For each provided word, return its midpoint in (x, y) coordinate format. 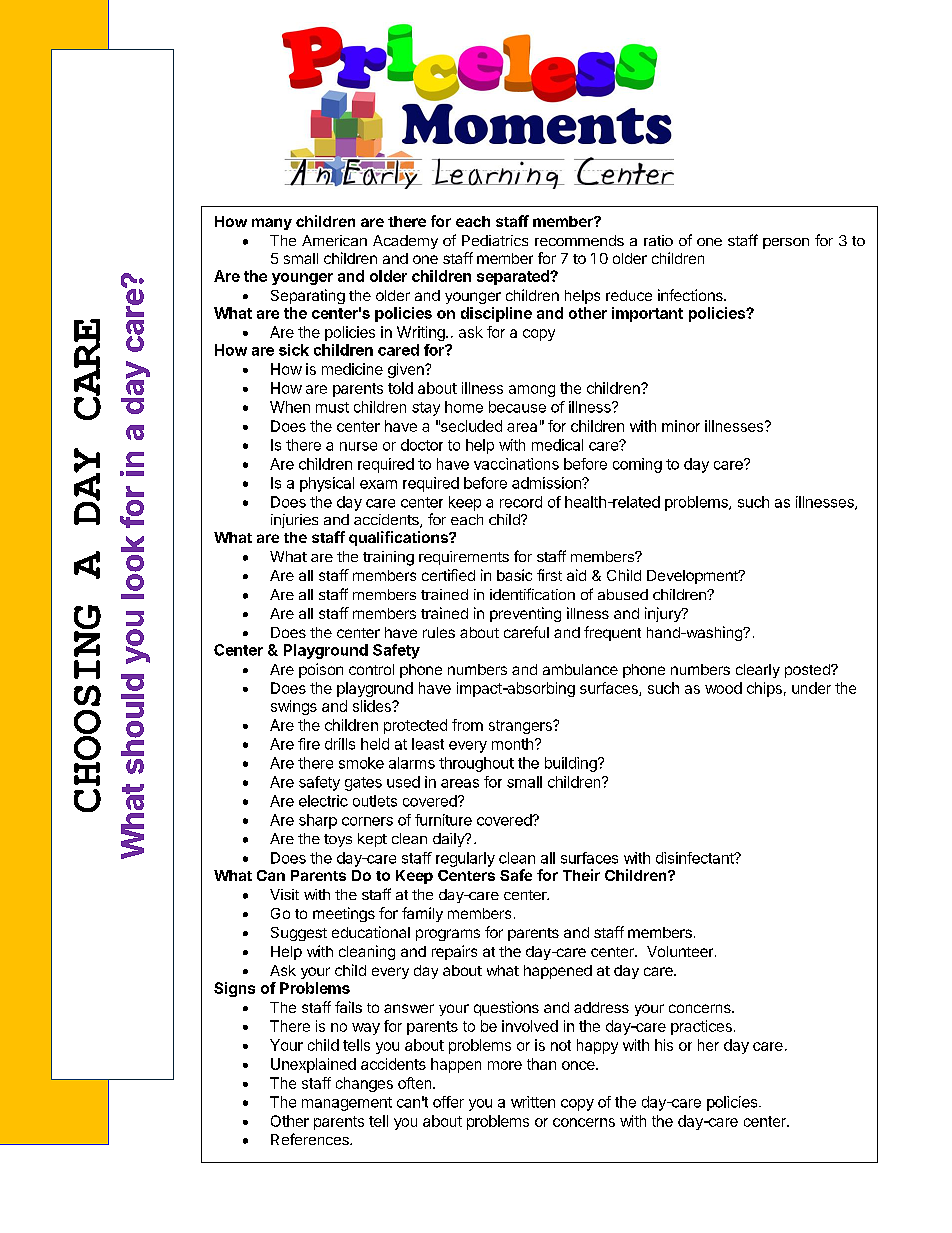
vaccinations (516, 464)
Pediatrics (495, 240)
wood (723, 688)
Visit (284, 894)
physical (327, 484)
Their (581, 875)
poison (321, 670)
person (786, 243)
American (334, 240)
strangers (521, 727)
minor (681, 426)
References (311, 1139)
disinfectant (696, 858)
